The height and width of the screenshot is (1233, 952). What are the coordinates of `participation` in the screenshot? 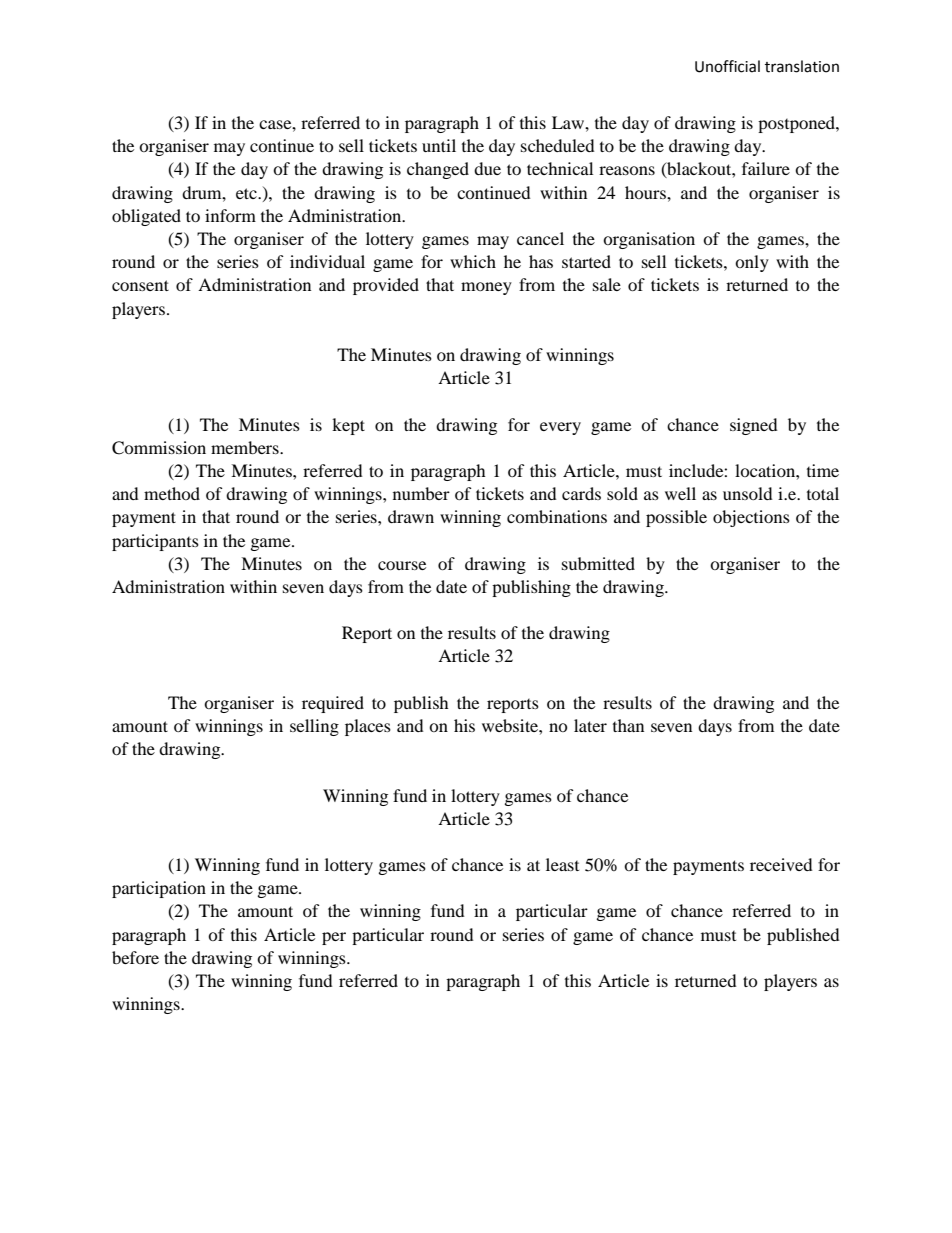 It's located at (159, 889).
